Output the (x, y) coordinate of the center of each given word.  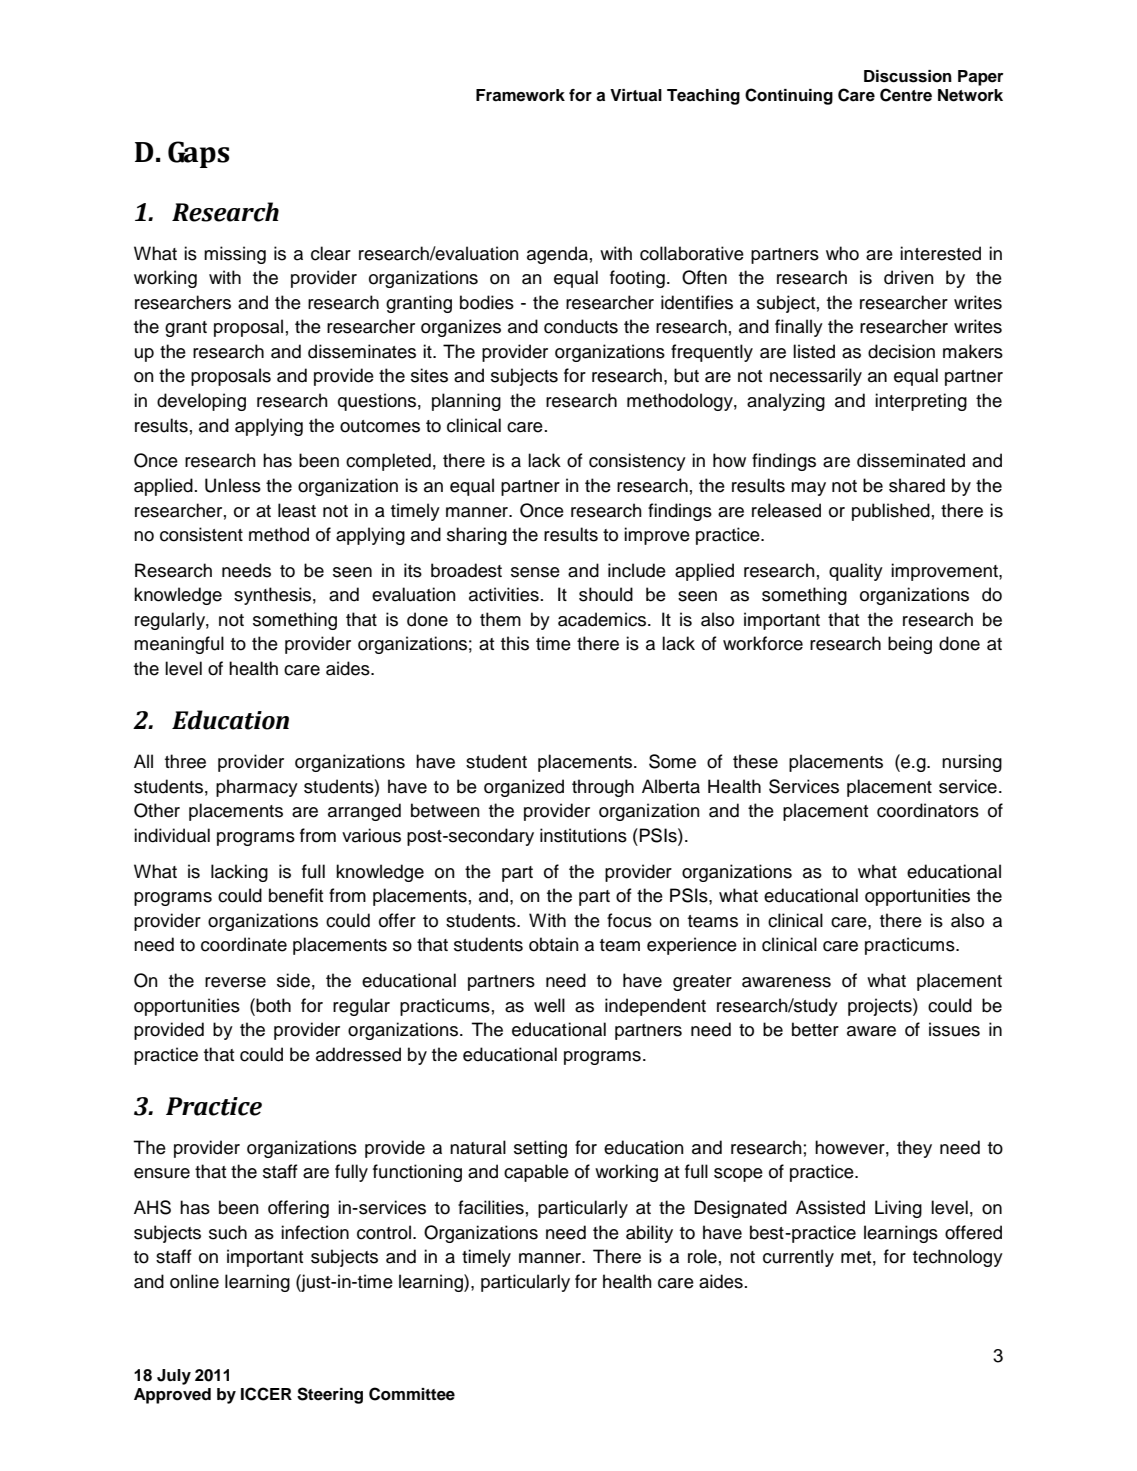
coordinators (928, 810)
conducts (581, 326)
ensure (162, 1173)
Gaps (198, 154)
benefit (296, 895)
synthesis (272, 596)
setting (540, 1149)
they (914, 1149)
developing (201, 402)
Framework (520, 95)
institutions (583, 835)
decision (901, 351)
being (910, 645)
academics (602, 619)
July (174, 1377)
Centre (906, 95)
